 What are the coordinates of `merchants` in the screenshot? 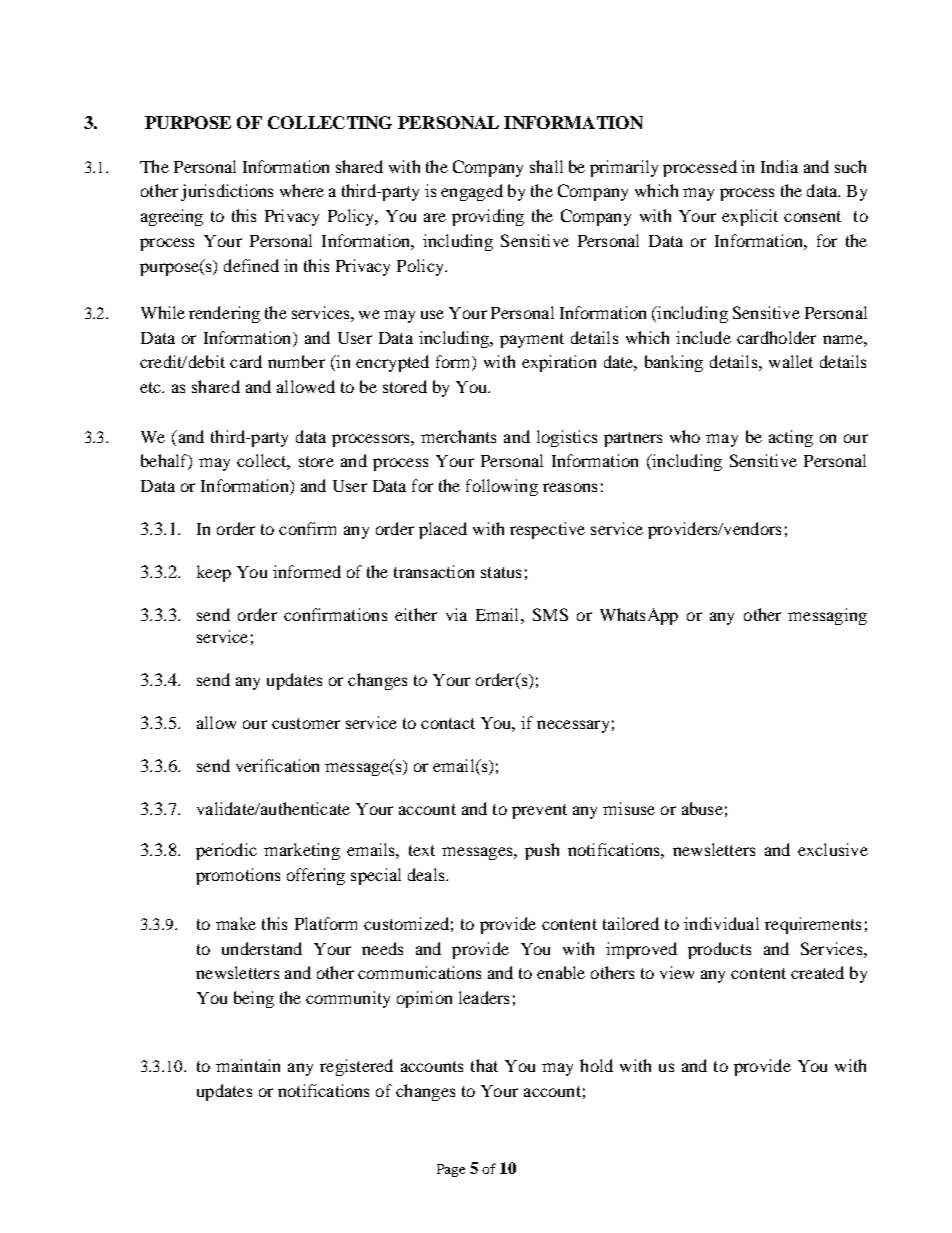 It's located at (458, 436).
